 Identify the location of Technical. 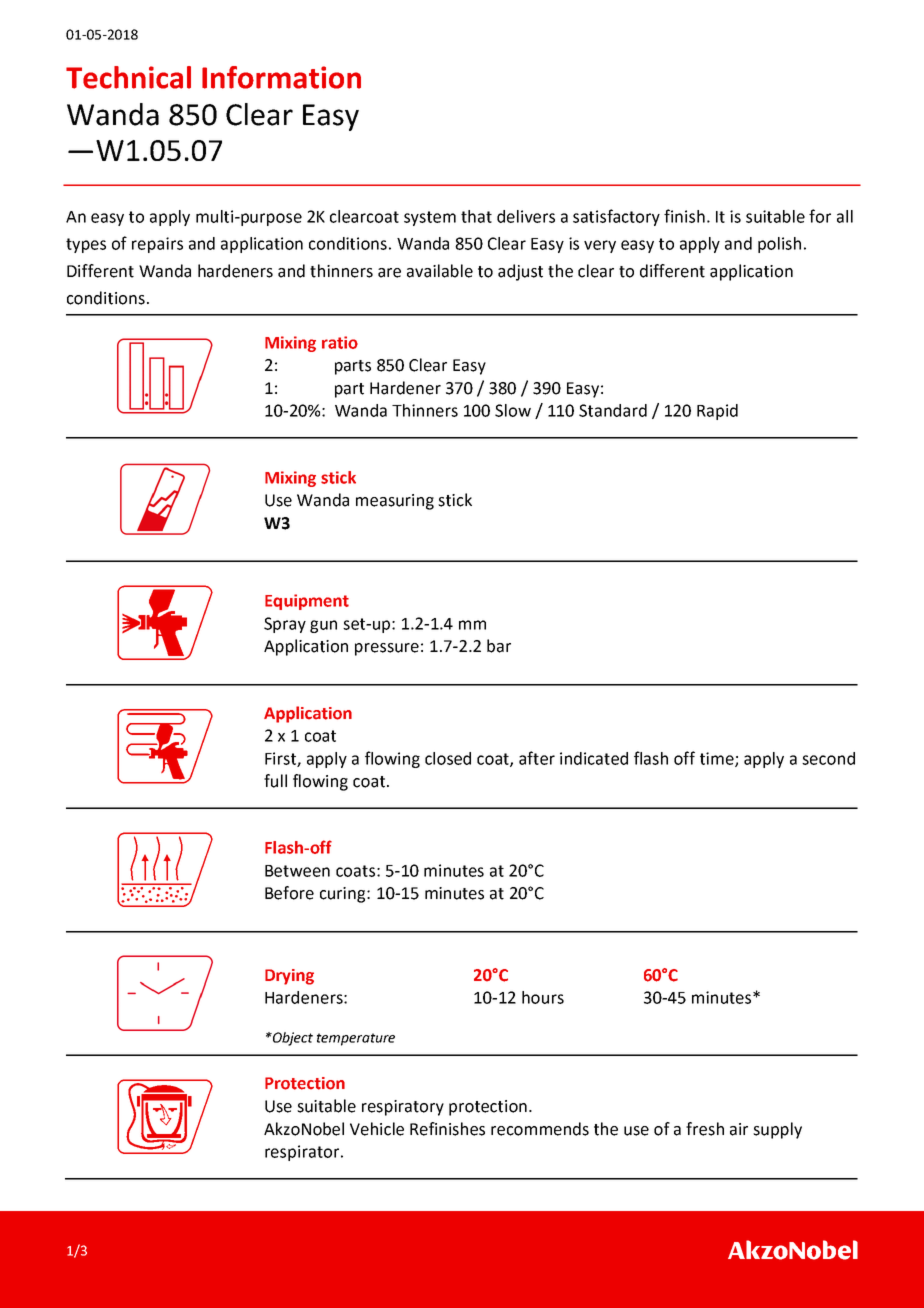
(128, 77).
